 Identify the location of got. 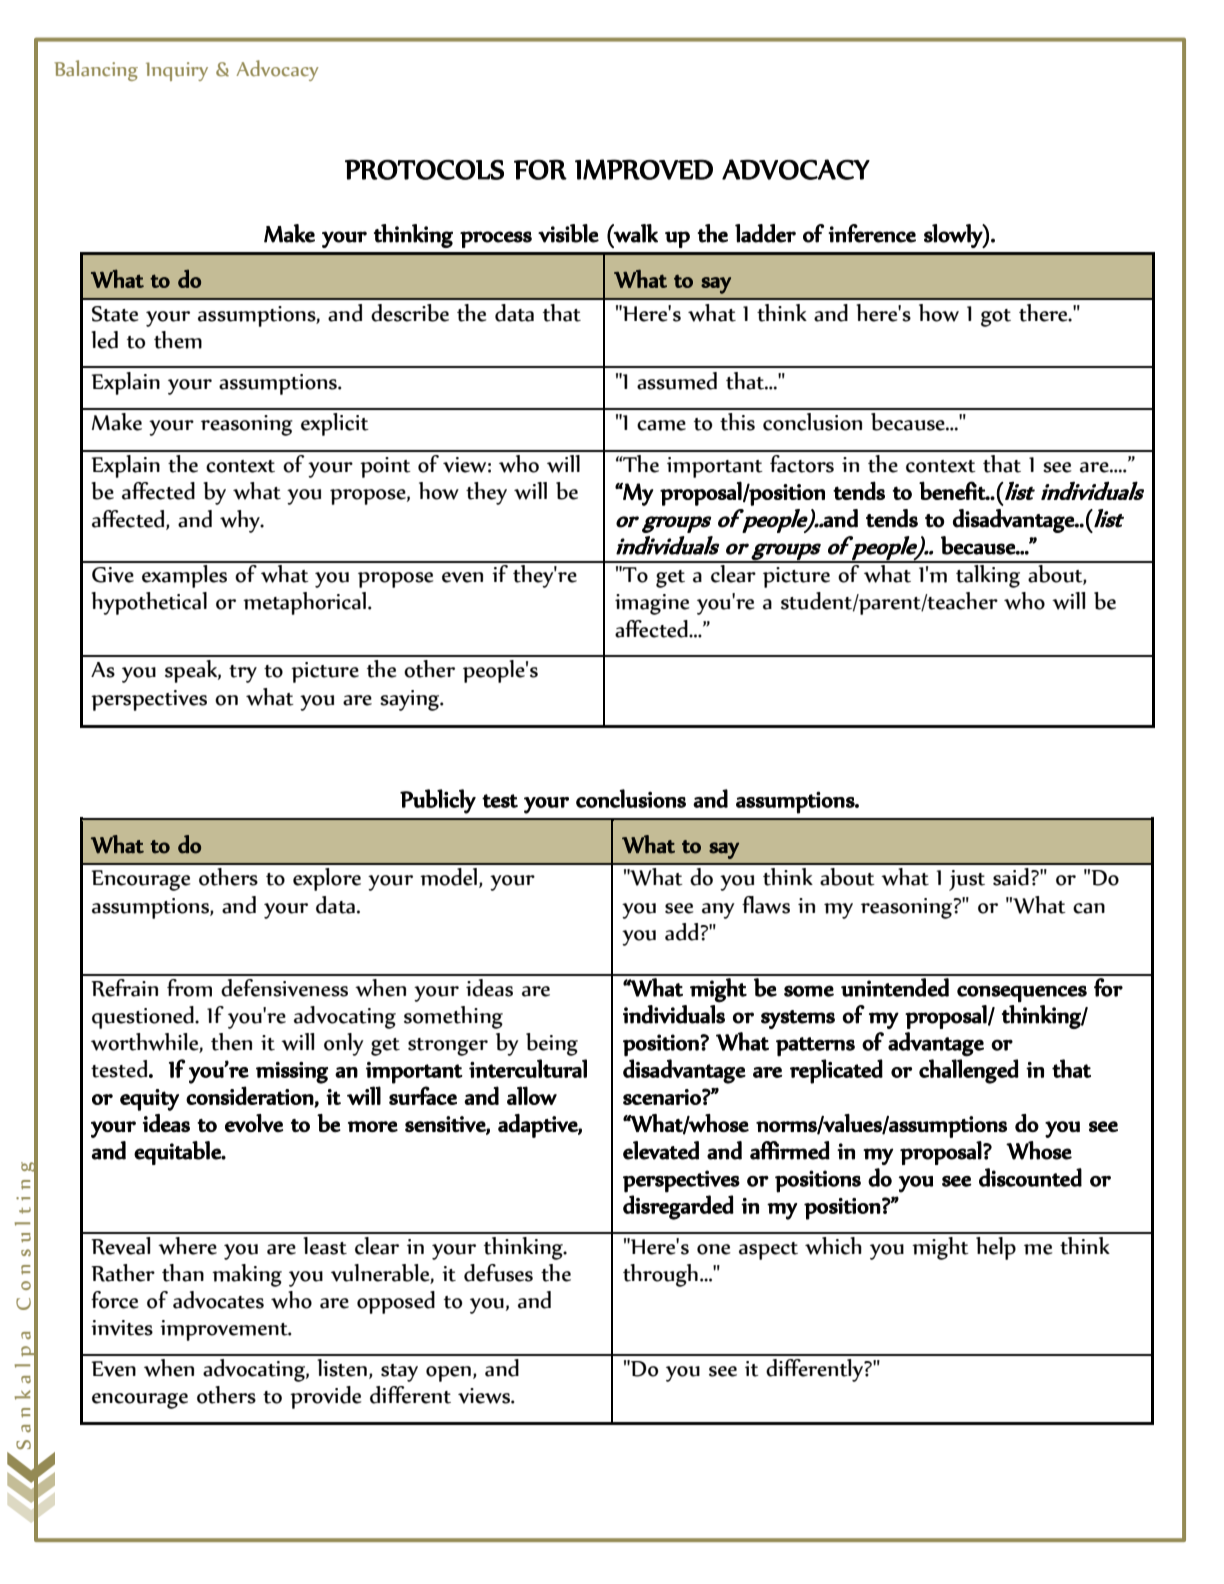
(996, 318).
